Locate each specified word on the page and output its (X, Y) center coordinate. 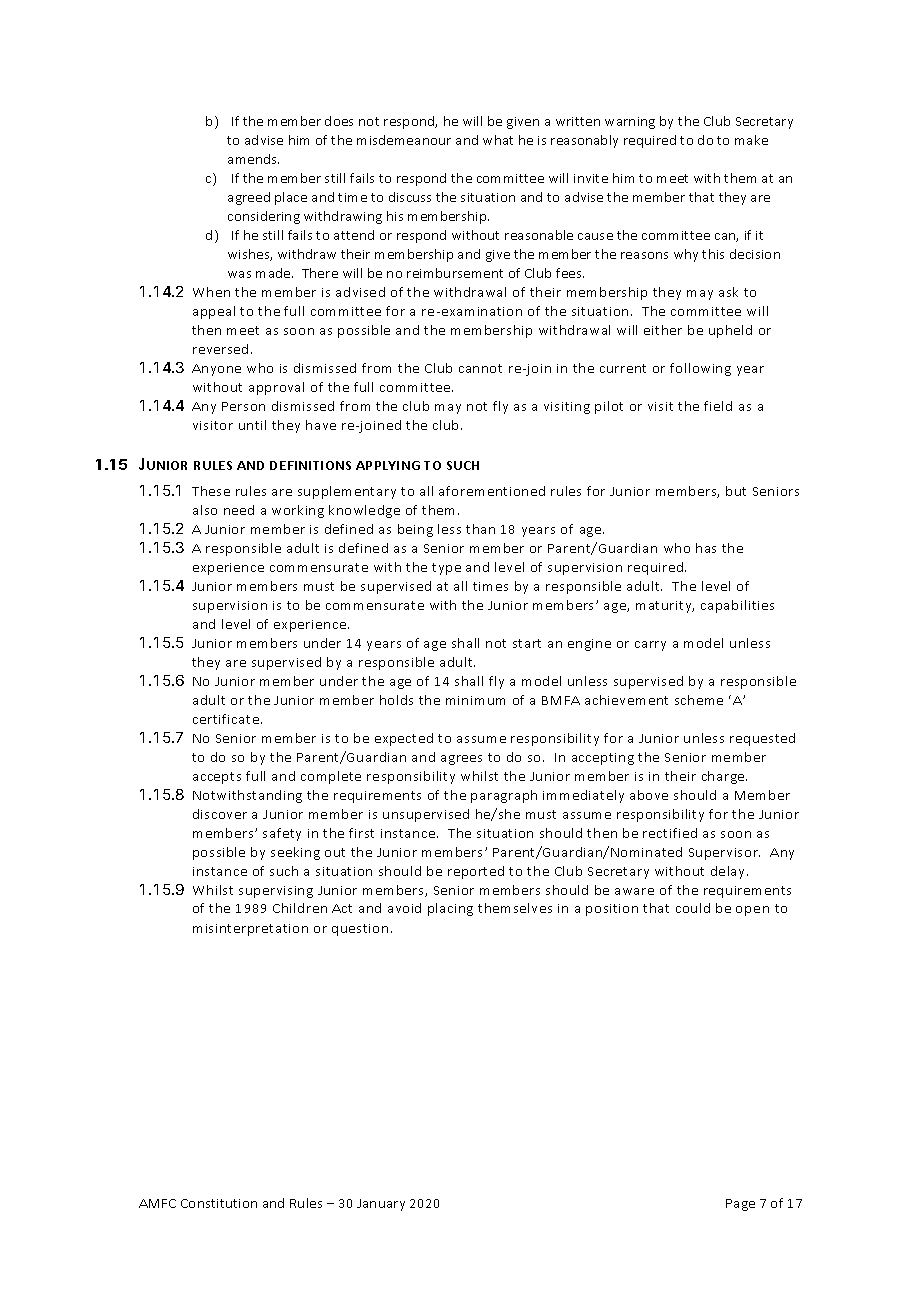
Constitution (219, 1203)
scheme (699, 700)
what (498, 140)
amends (253, 159)
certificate (226, 719)
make (751, 140)
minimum (475, 700)
